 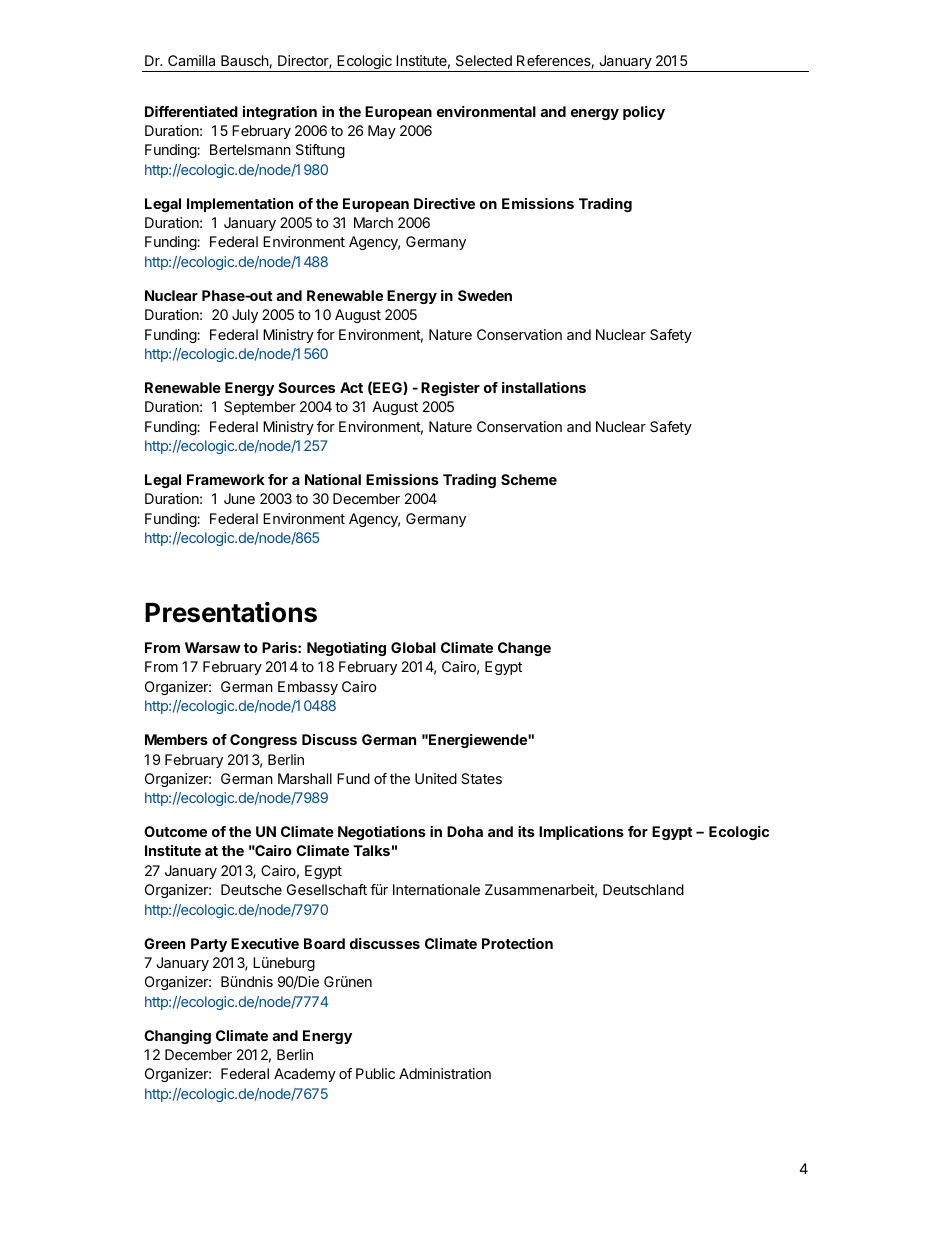 I want to click on Change, so click(x=524, y=649).
